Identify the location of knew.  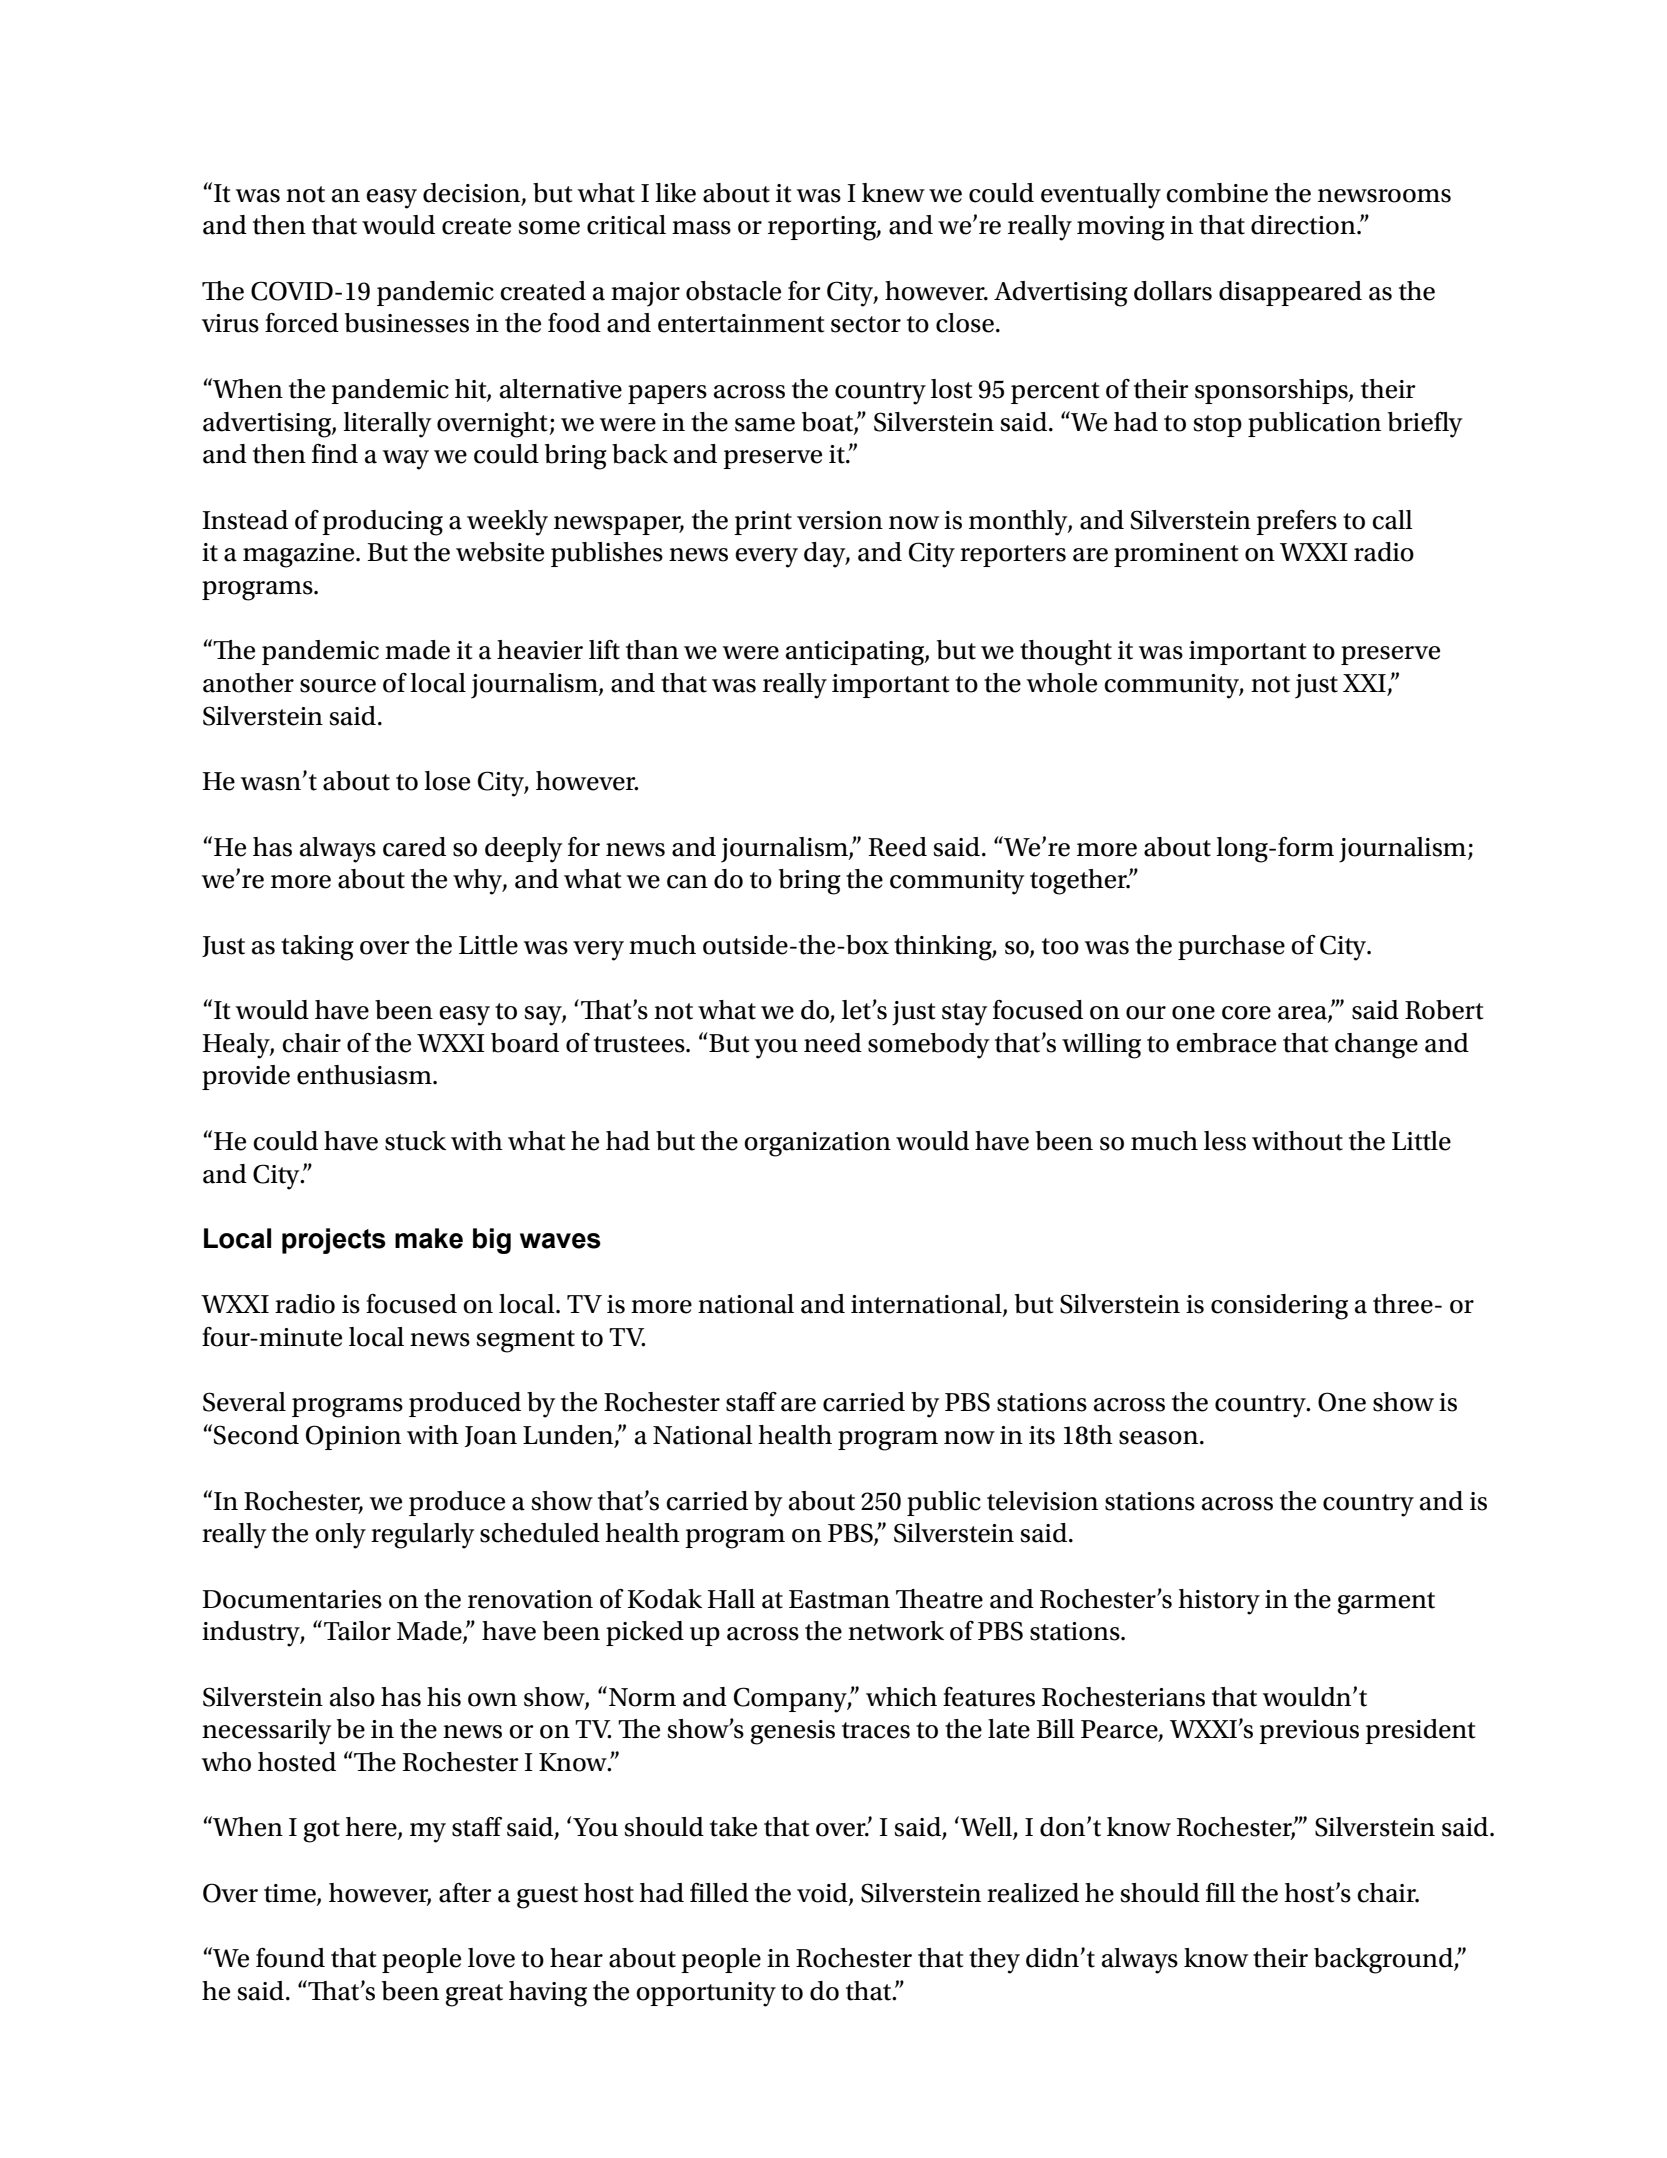
(893, 193).
